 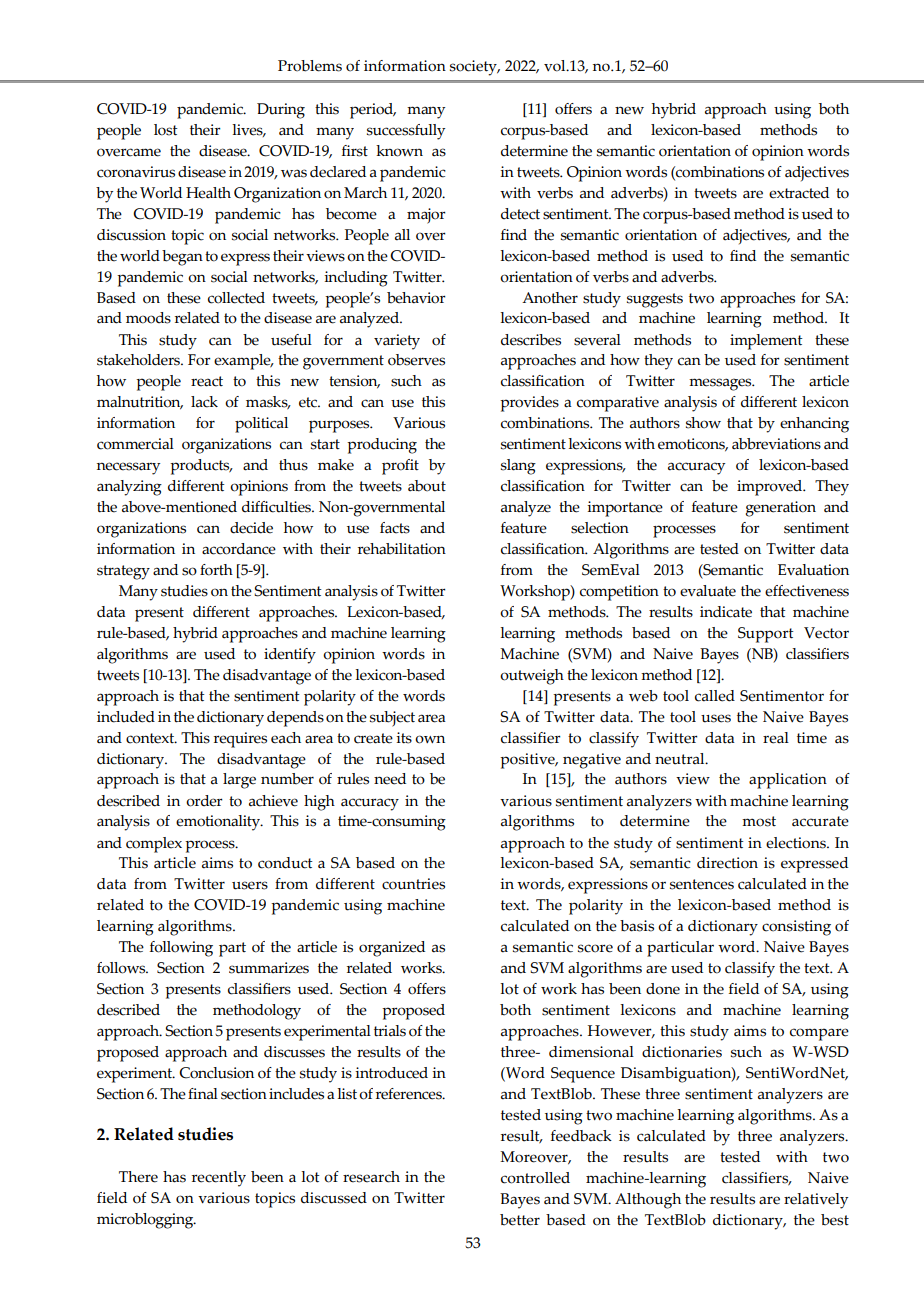 I want to click on recently, so click(x=219, y=1179).
